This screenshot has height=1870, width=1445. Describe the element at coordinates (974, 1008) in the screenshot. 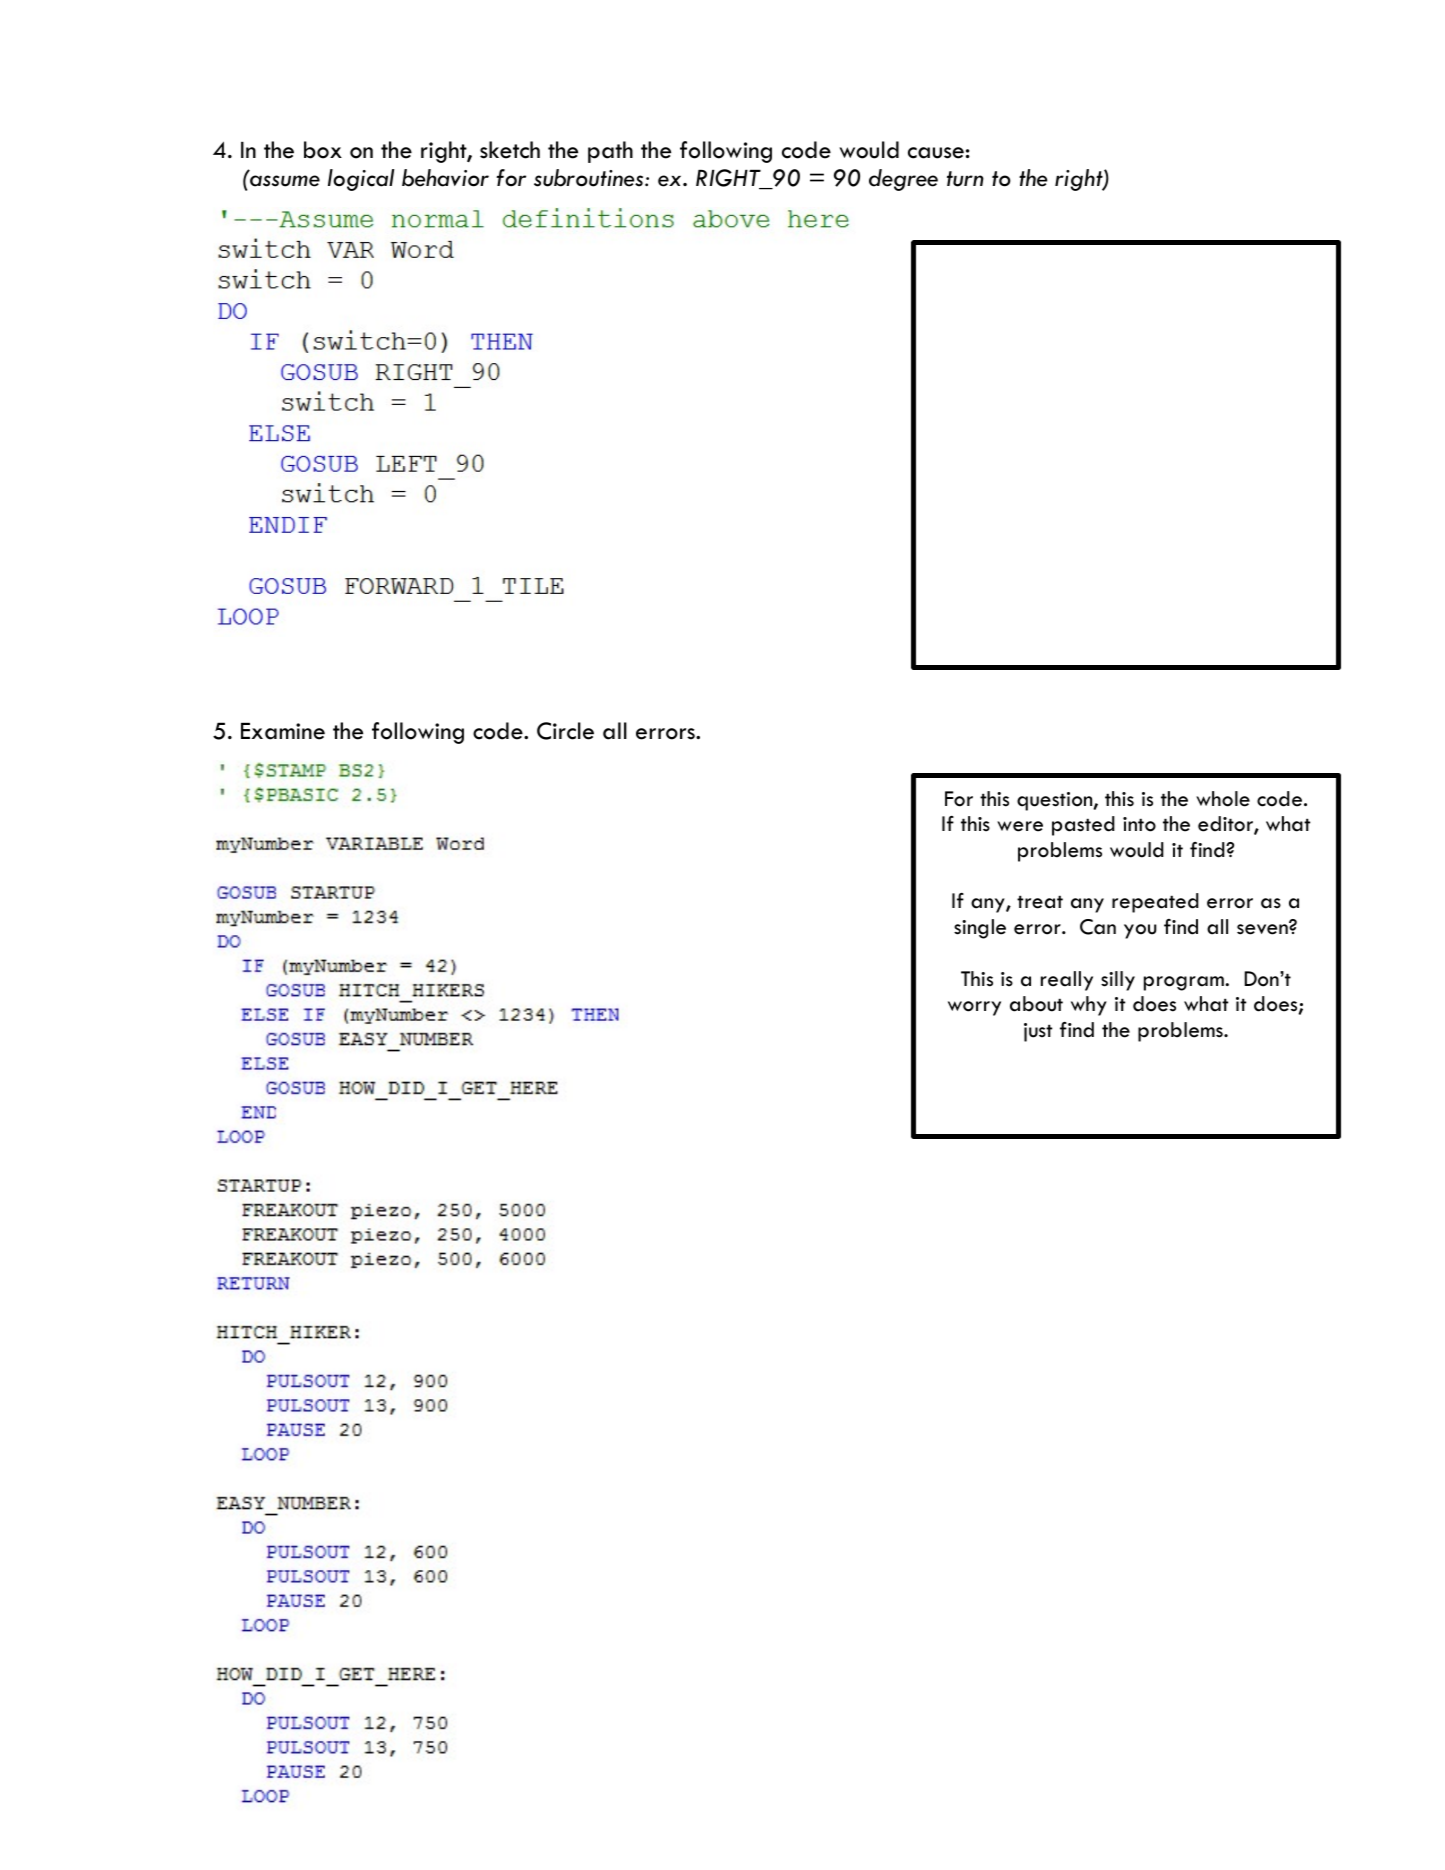

I see `worry` at that location.
